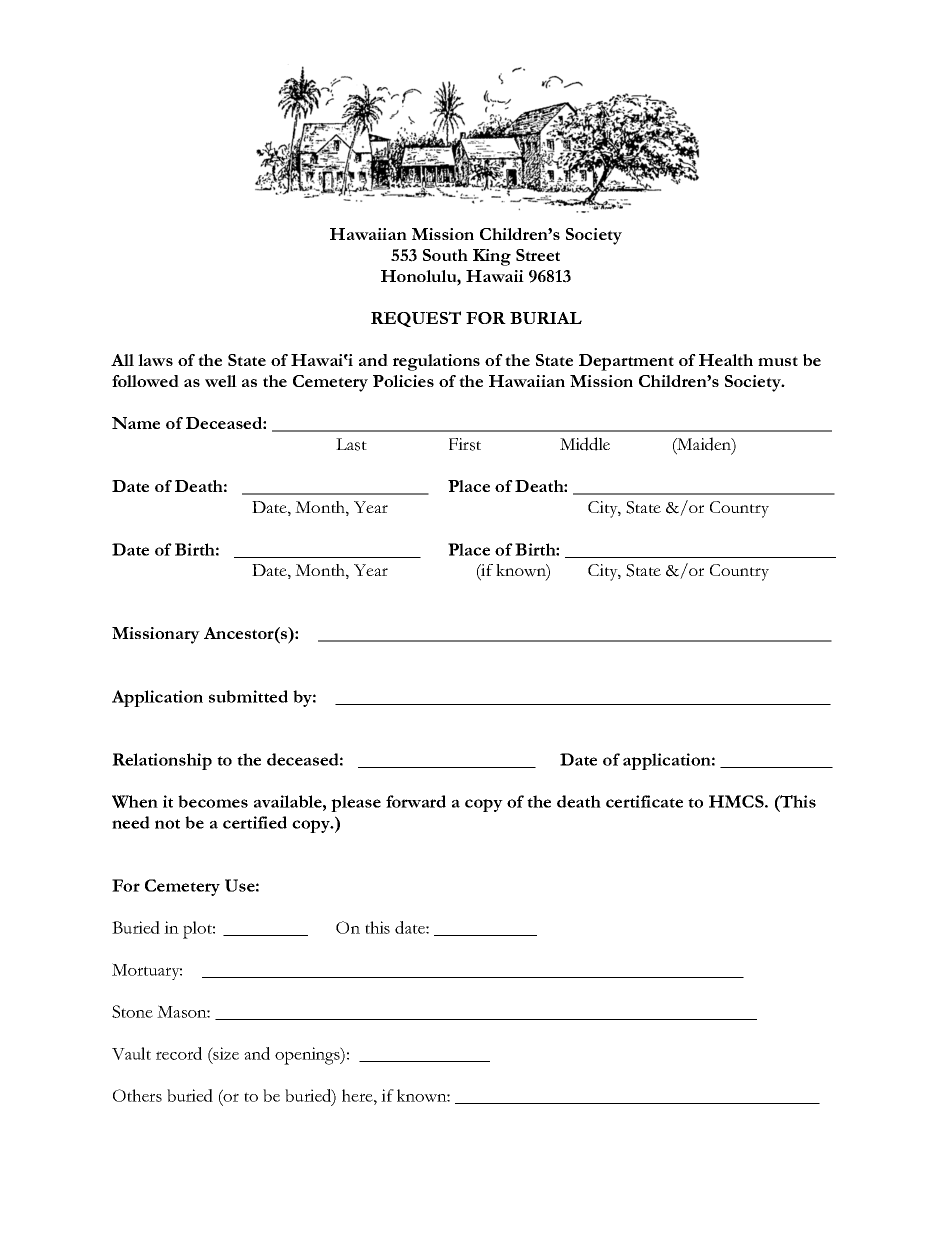  Describe the element at coordinates (644, 801) in the screenshot. I see `certificate` at that location.
